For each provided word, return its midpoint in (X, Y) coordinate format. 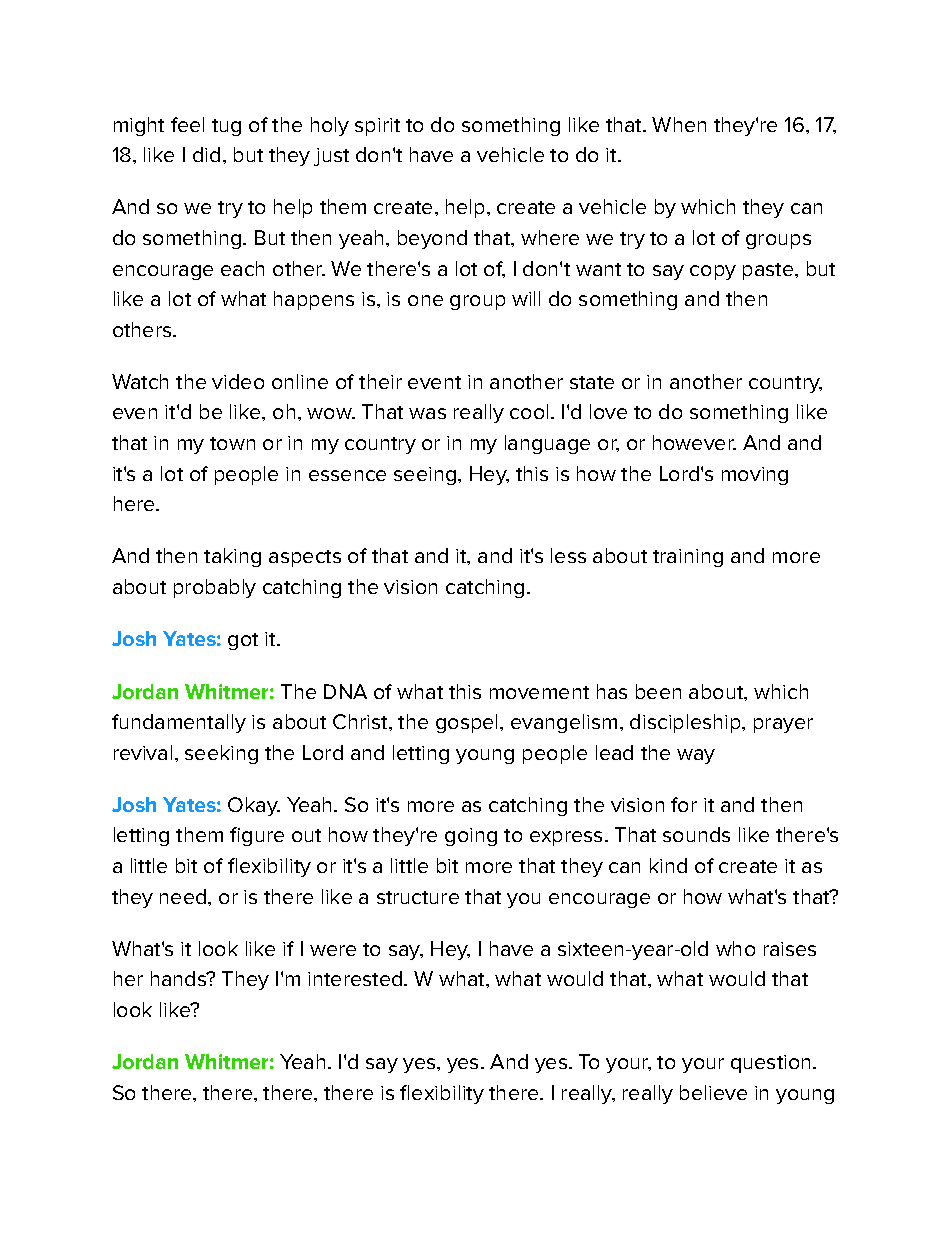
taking (232, 557)
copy (713, 272)
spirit (377, 127)
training (688, 558)
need (184, 896)
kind (668, 865)
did (206, 154)
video (238, 381)
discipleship (687, 723)
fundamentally (179, 723)
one (425, 300)
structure (418, 897)
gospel (468, 723)
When (679, 124)
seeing (426, 476)
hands (180, 978)
